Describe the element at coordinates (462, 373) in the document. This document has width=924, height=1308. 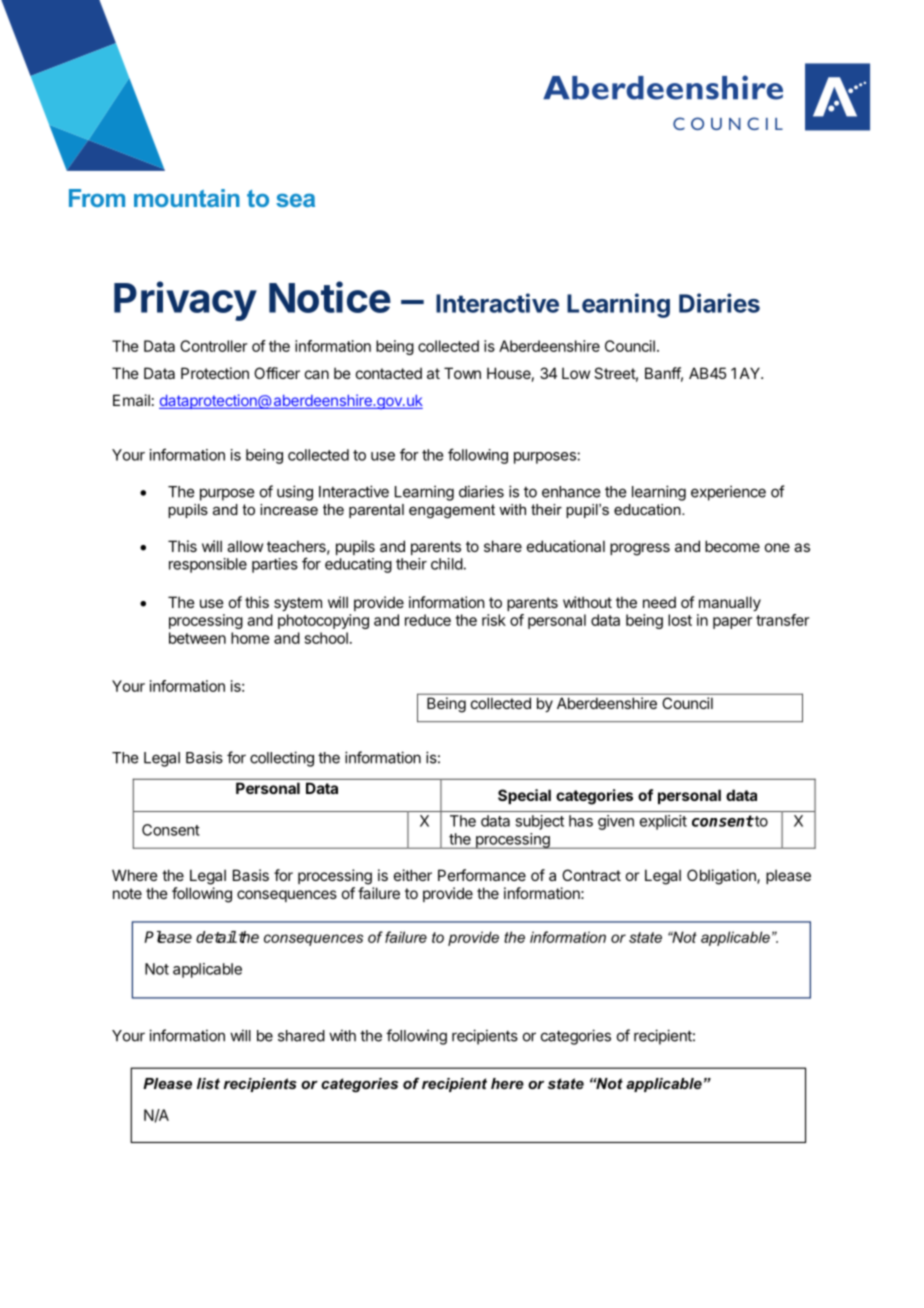
I see `Town` at that location.
